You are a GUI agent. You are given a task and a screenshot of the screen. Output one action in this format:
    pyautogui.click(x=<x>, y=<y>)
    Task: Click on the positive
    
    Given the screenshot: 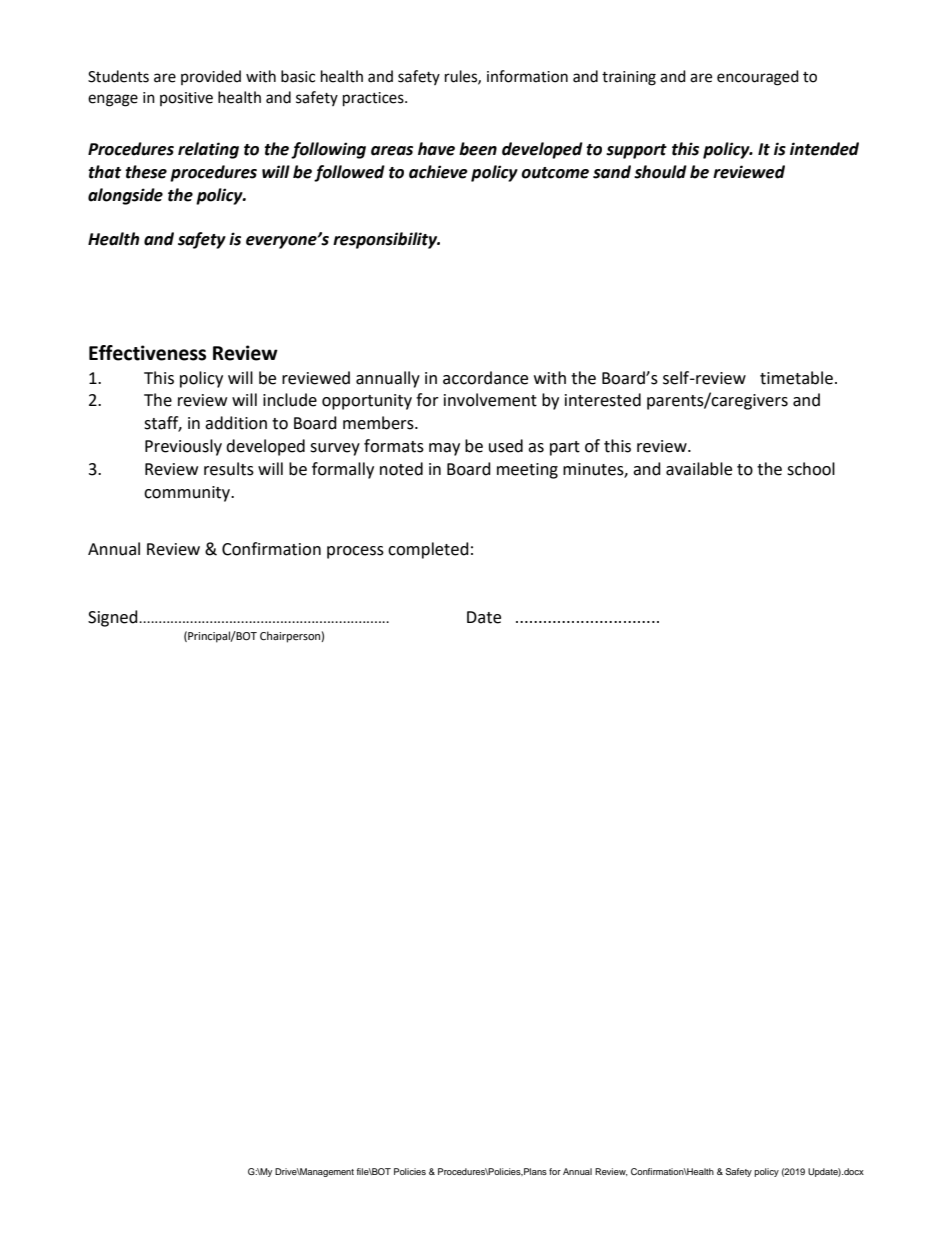 What is the action you would take?
    pyautogui.click(x=186, y=99)
